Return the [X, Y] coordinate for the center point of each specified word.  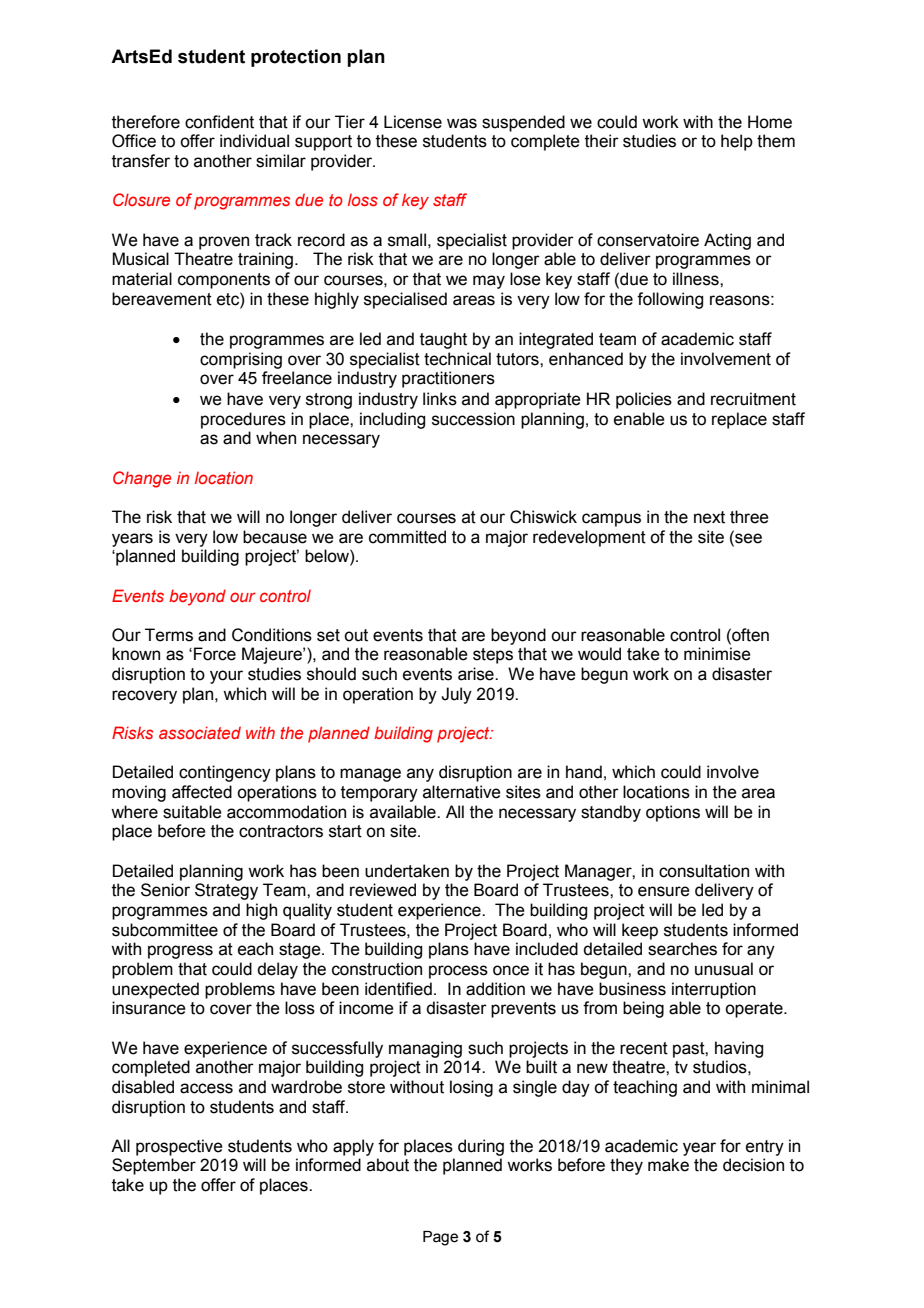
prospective [179, 1147]
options [673, 813]
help [737, 142]
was [462, 123]
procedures [243, 420]
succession [473, 419]
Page [440, 1238]
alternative [462, 792]
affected [202, 792]
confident [219, 122]
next [709, 517]
